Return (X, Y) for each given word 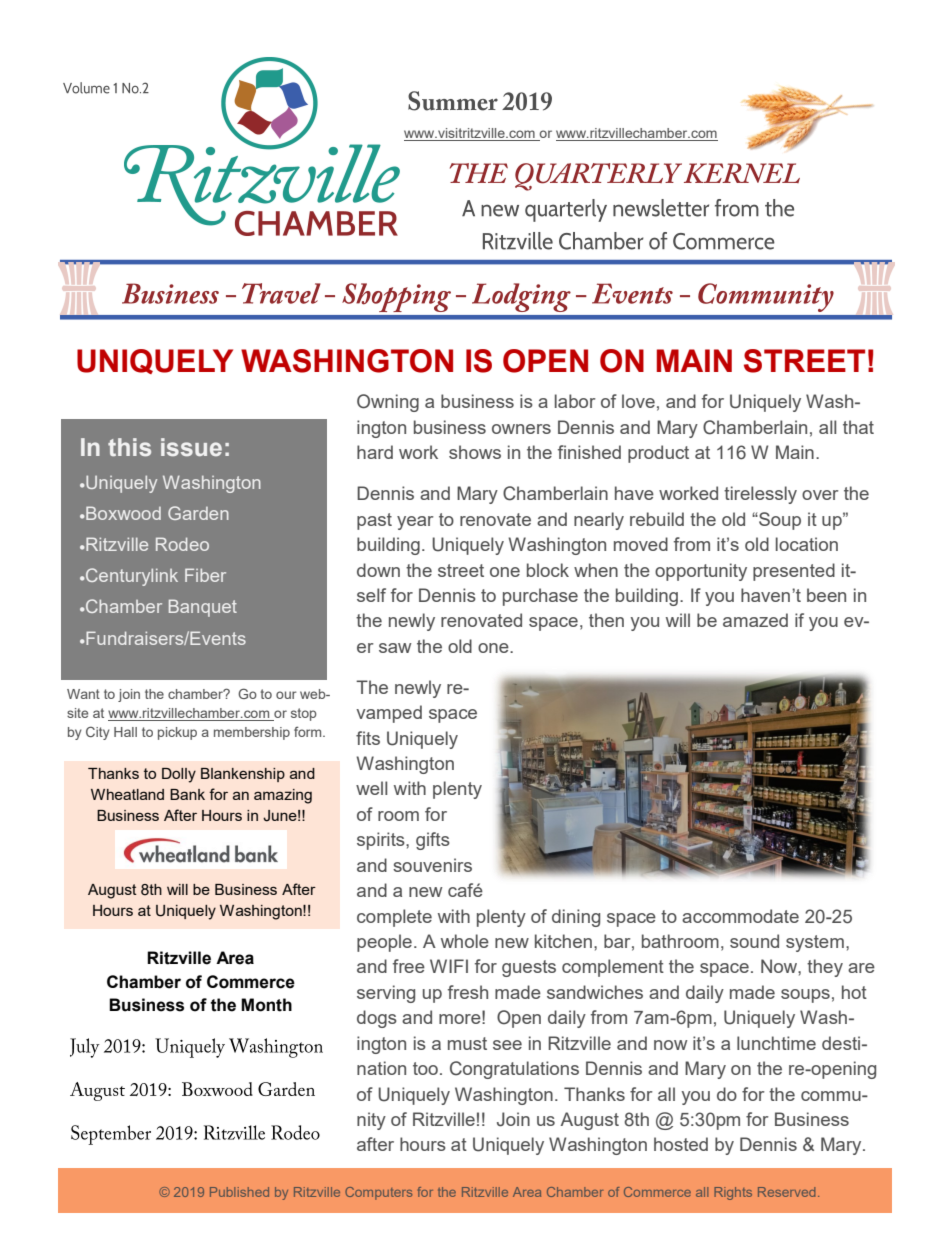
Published (239, 1192)
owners (521, 429)
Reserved (786, 1192)
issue (191, 447)
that (858, 427)
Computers (378, 1193)
